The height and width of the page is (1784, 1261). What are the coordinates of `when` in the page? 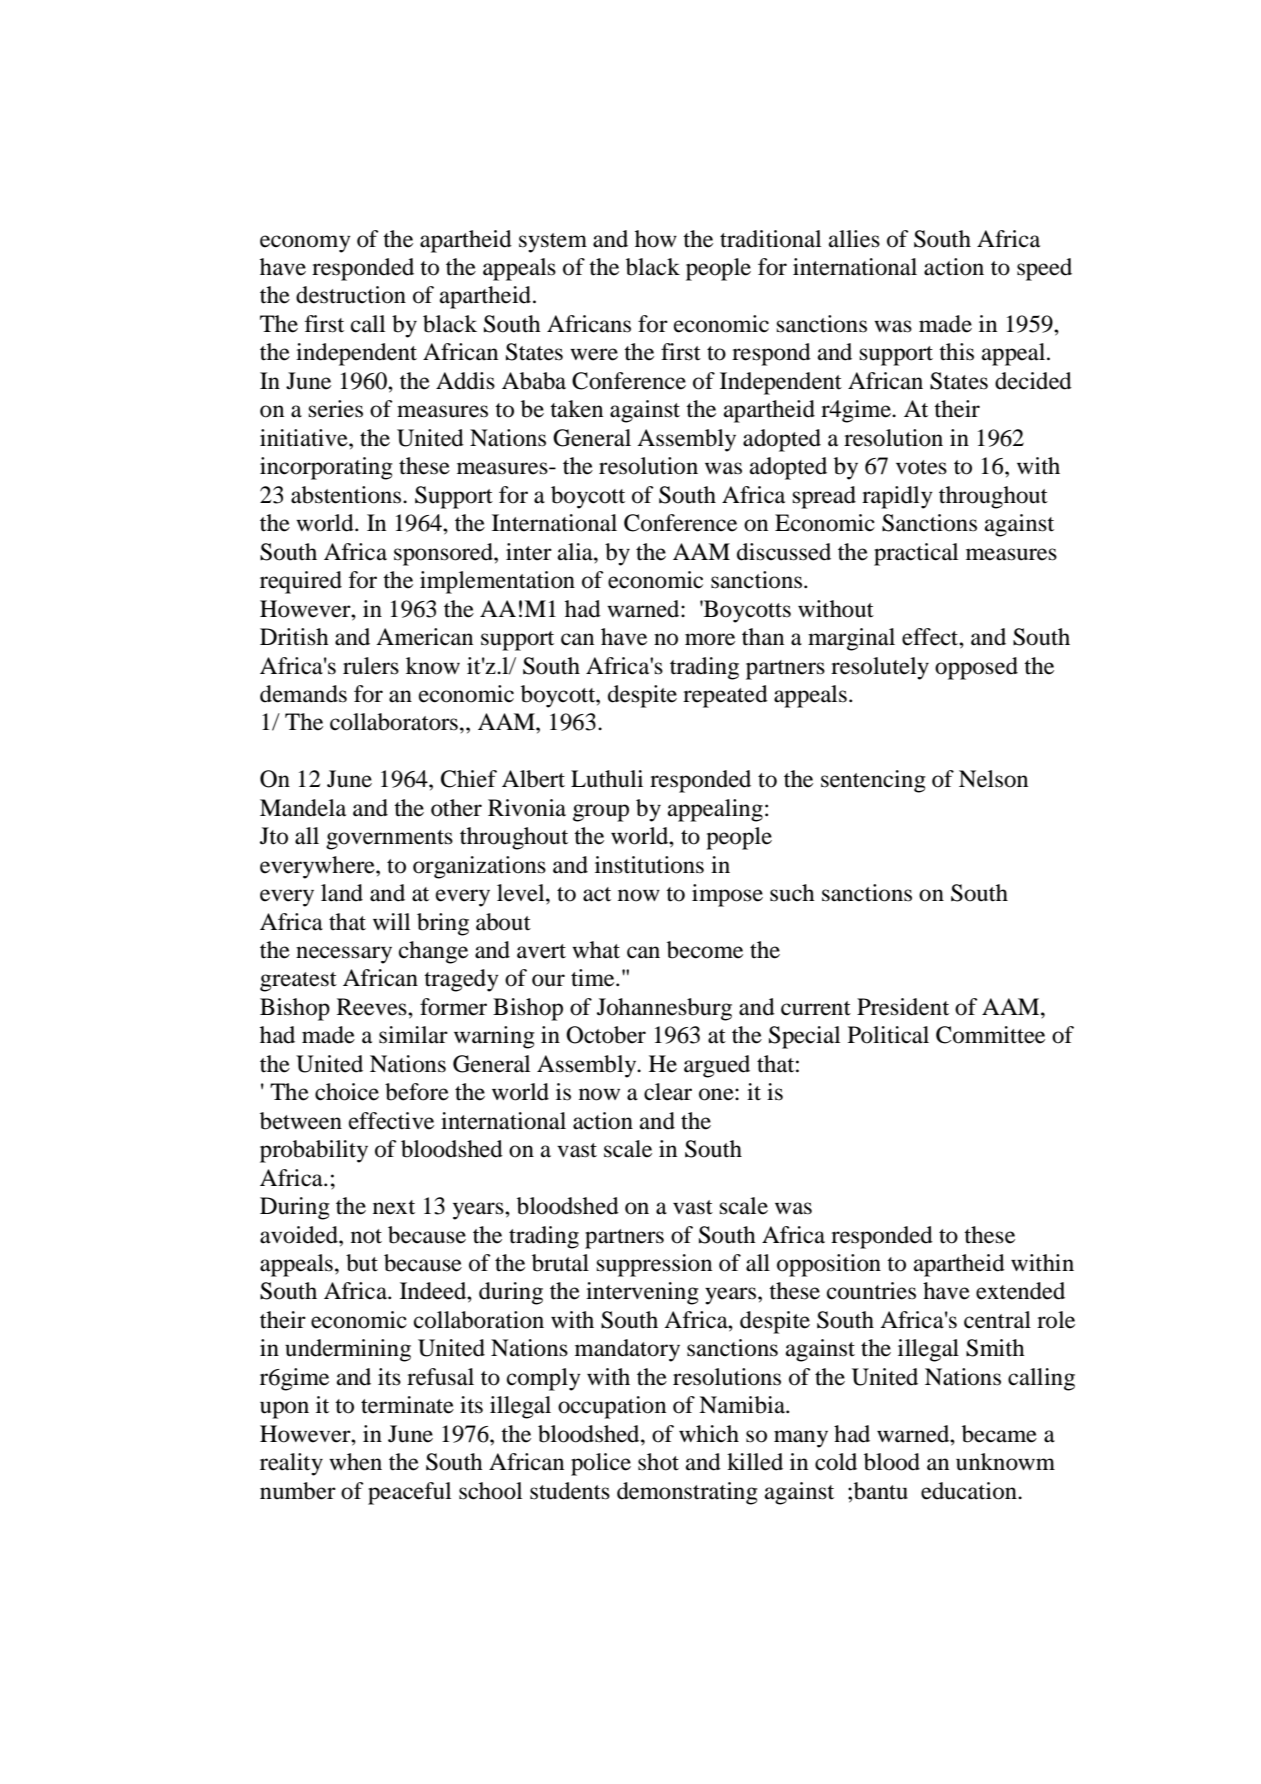 It's located at (355, 1462).
